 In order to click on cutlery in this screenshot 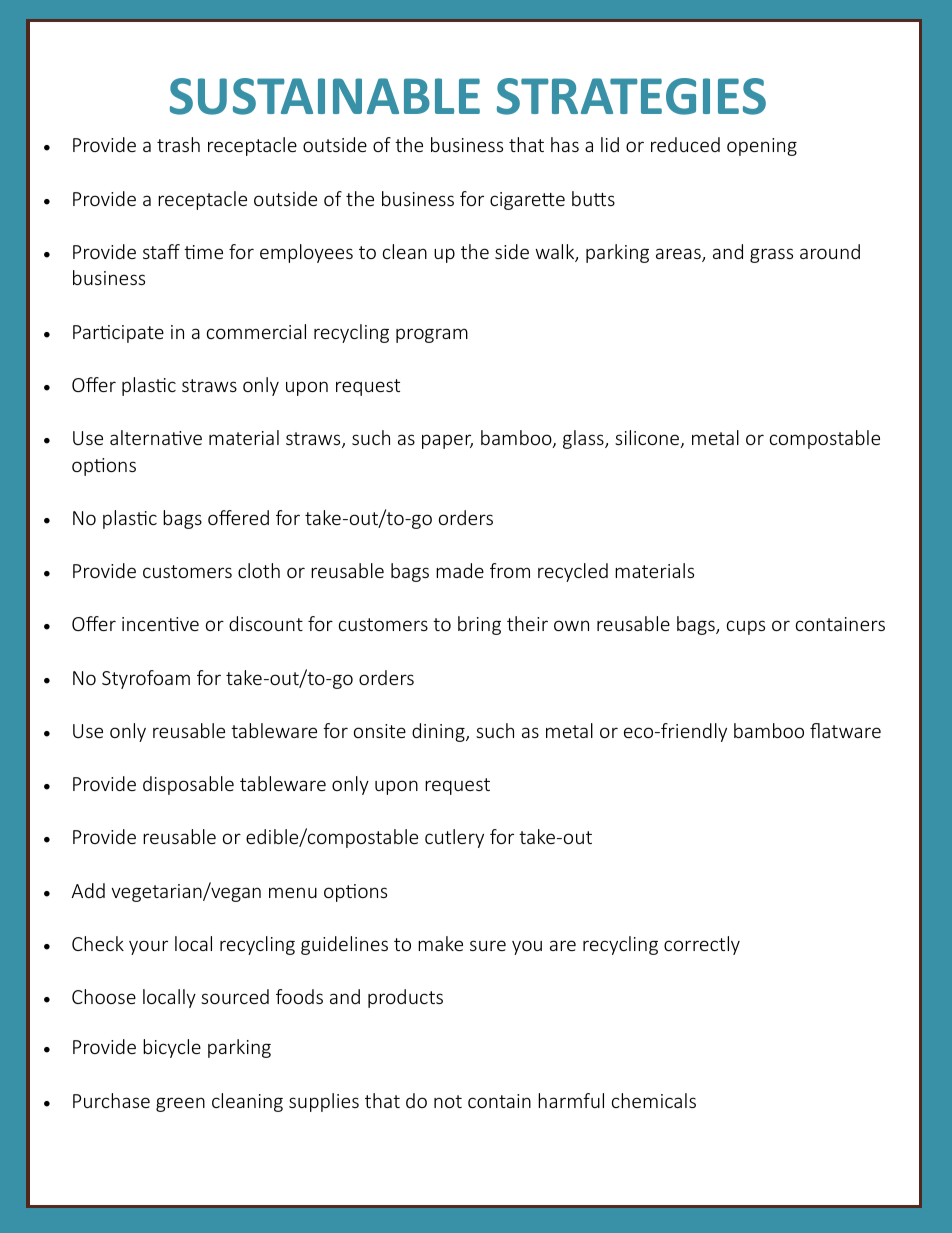, I will do `click(454, 838)`.
